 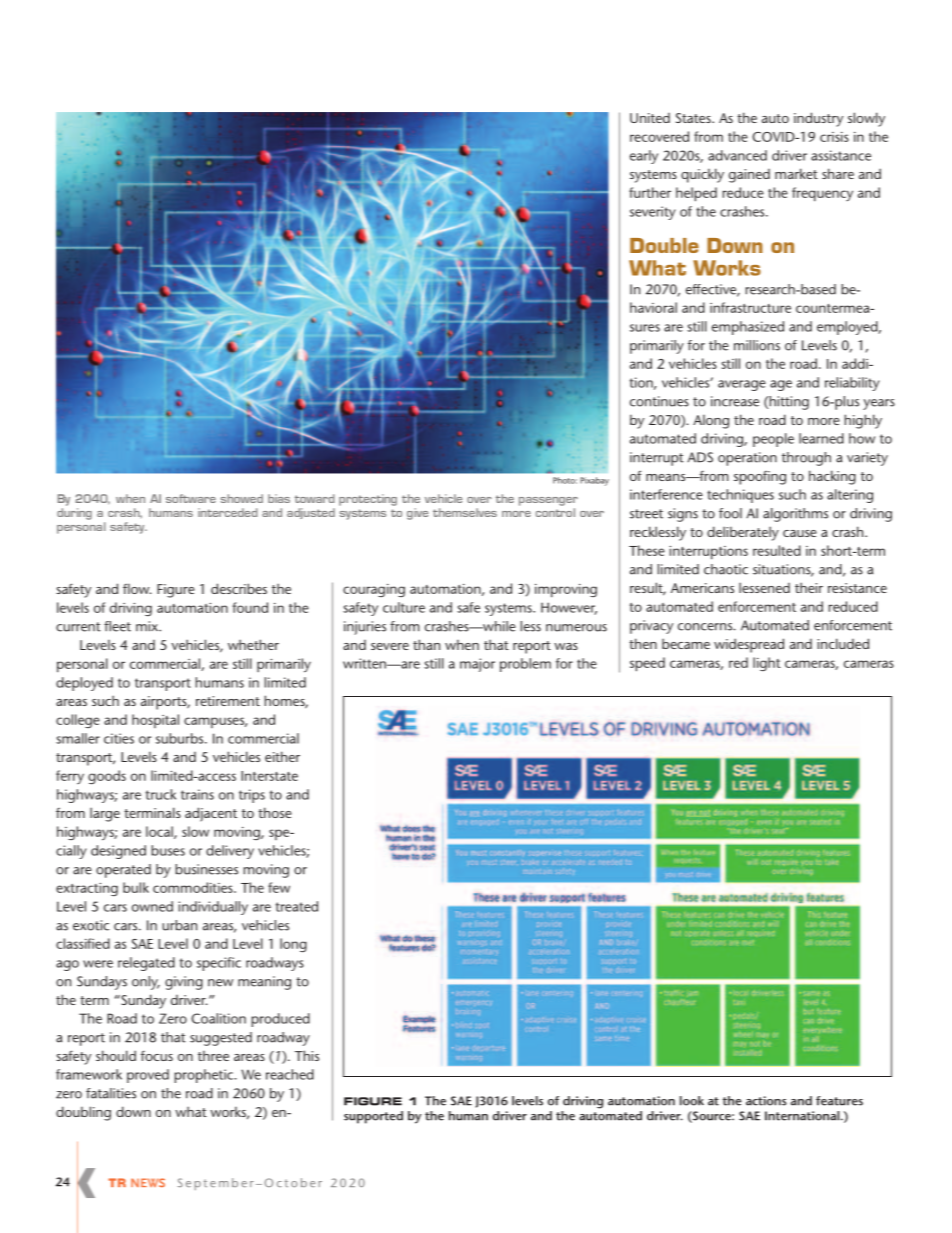 I want to click on NEWS, so click(x=148, y=1182).
